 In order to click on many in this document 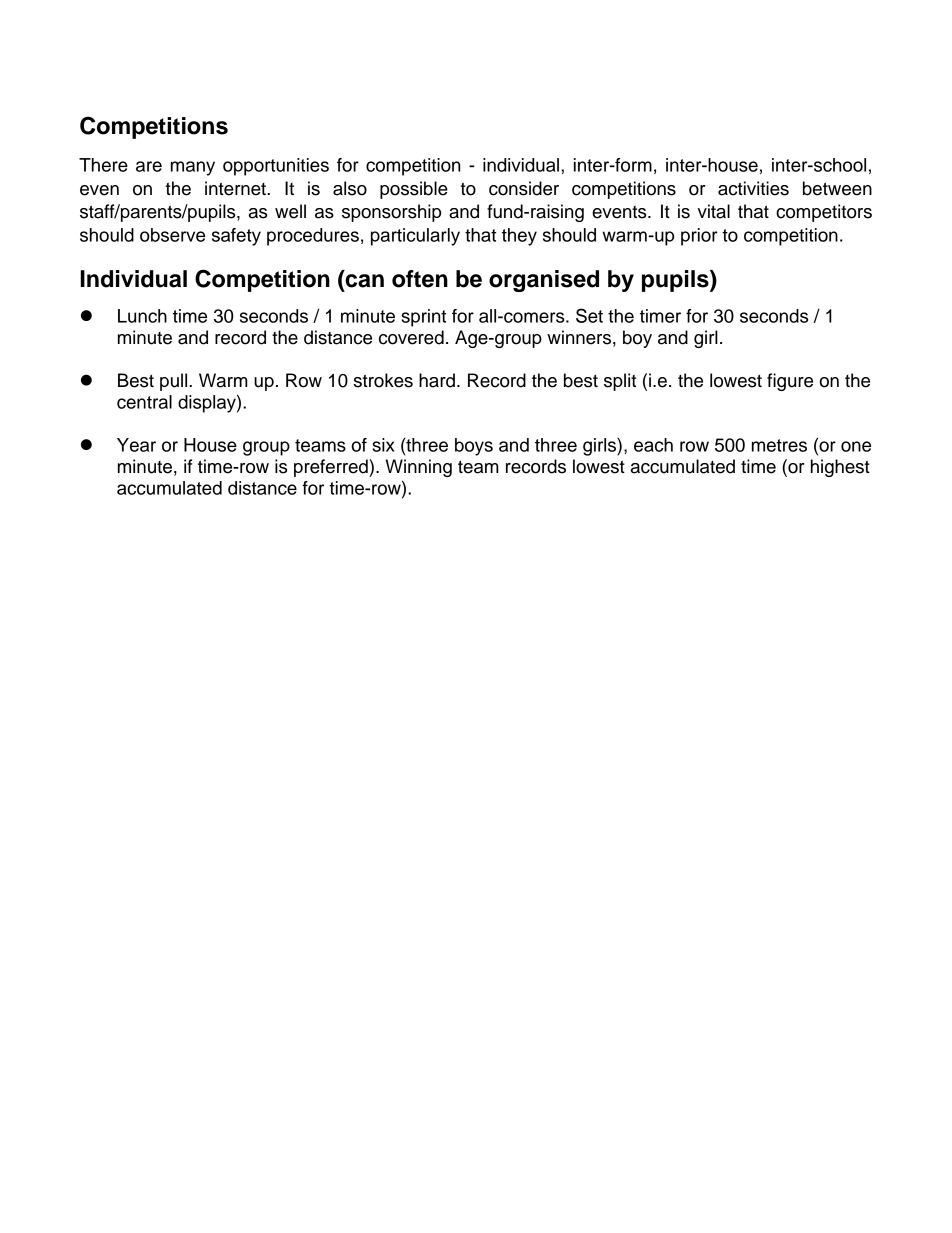, I will do `click(193, 168)`.
